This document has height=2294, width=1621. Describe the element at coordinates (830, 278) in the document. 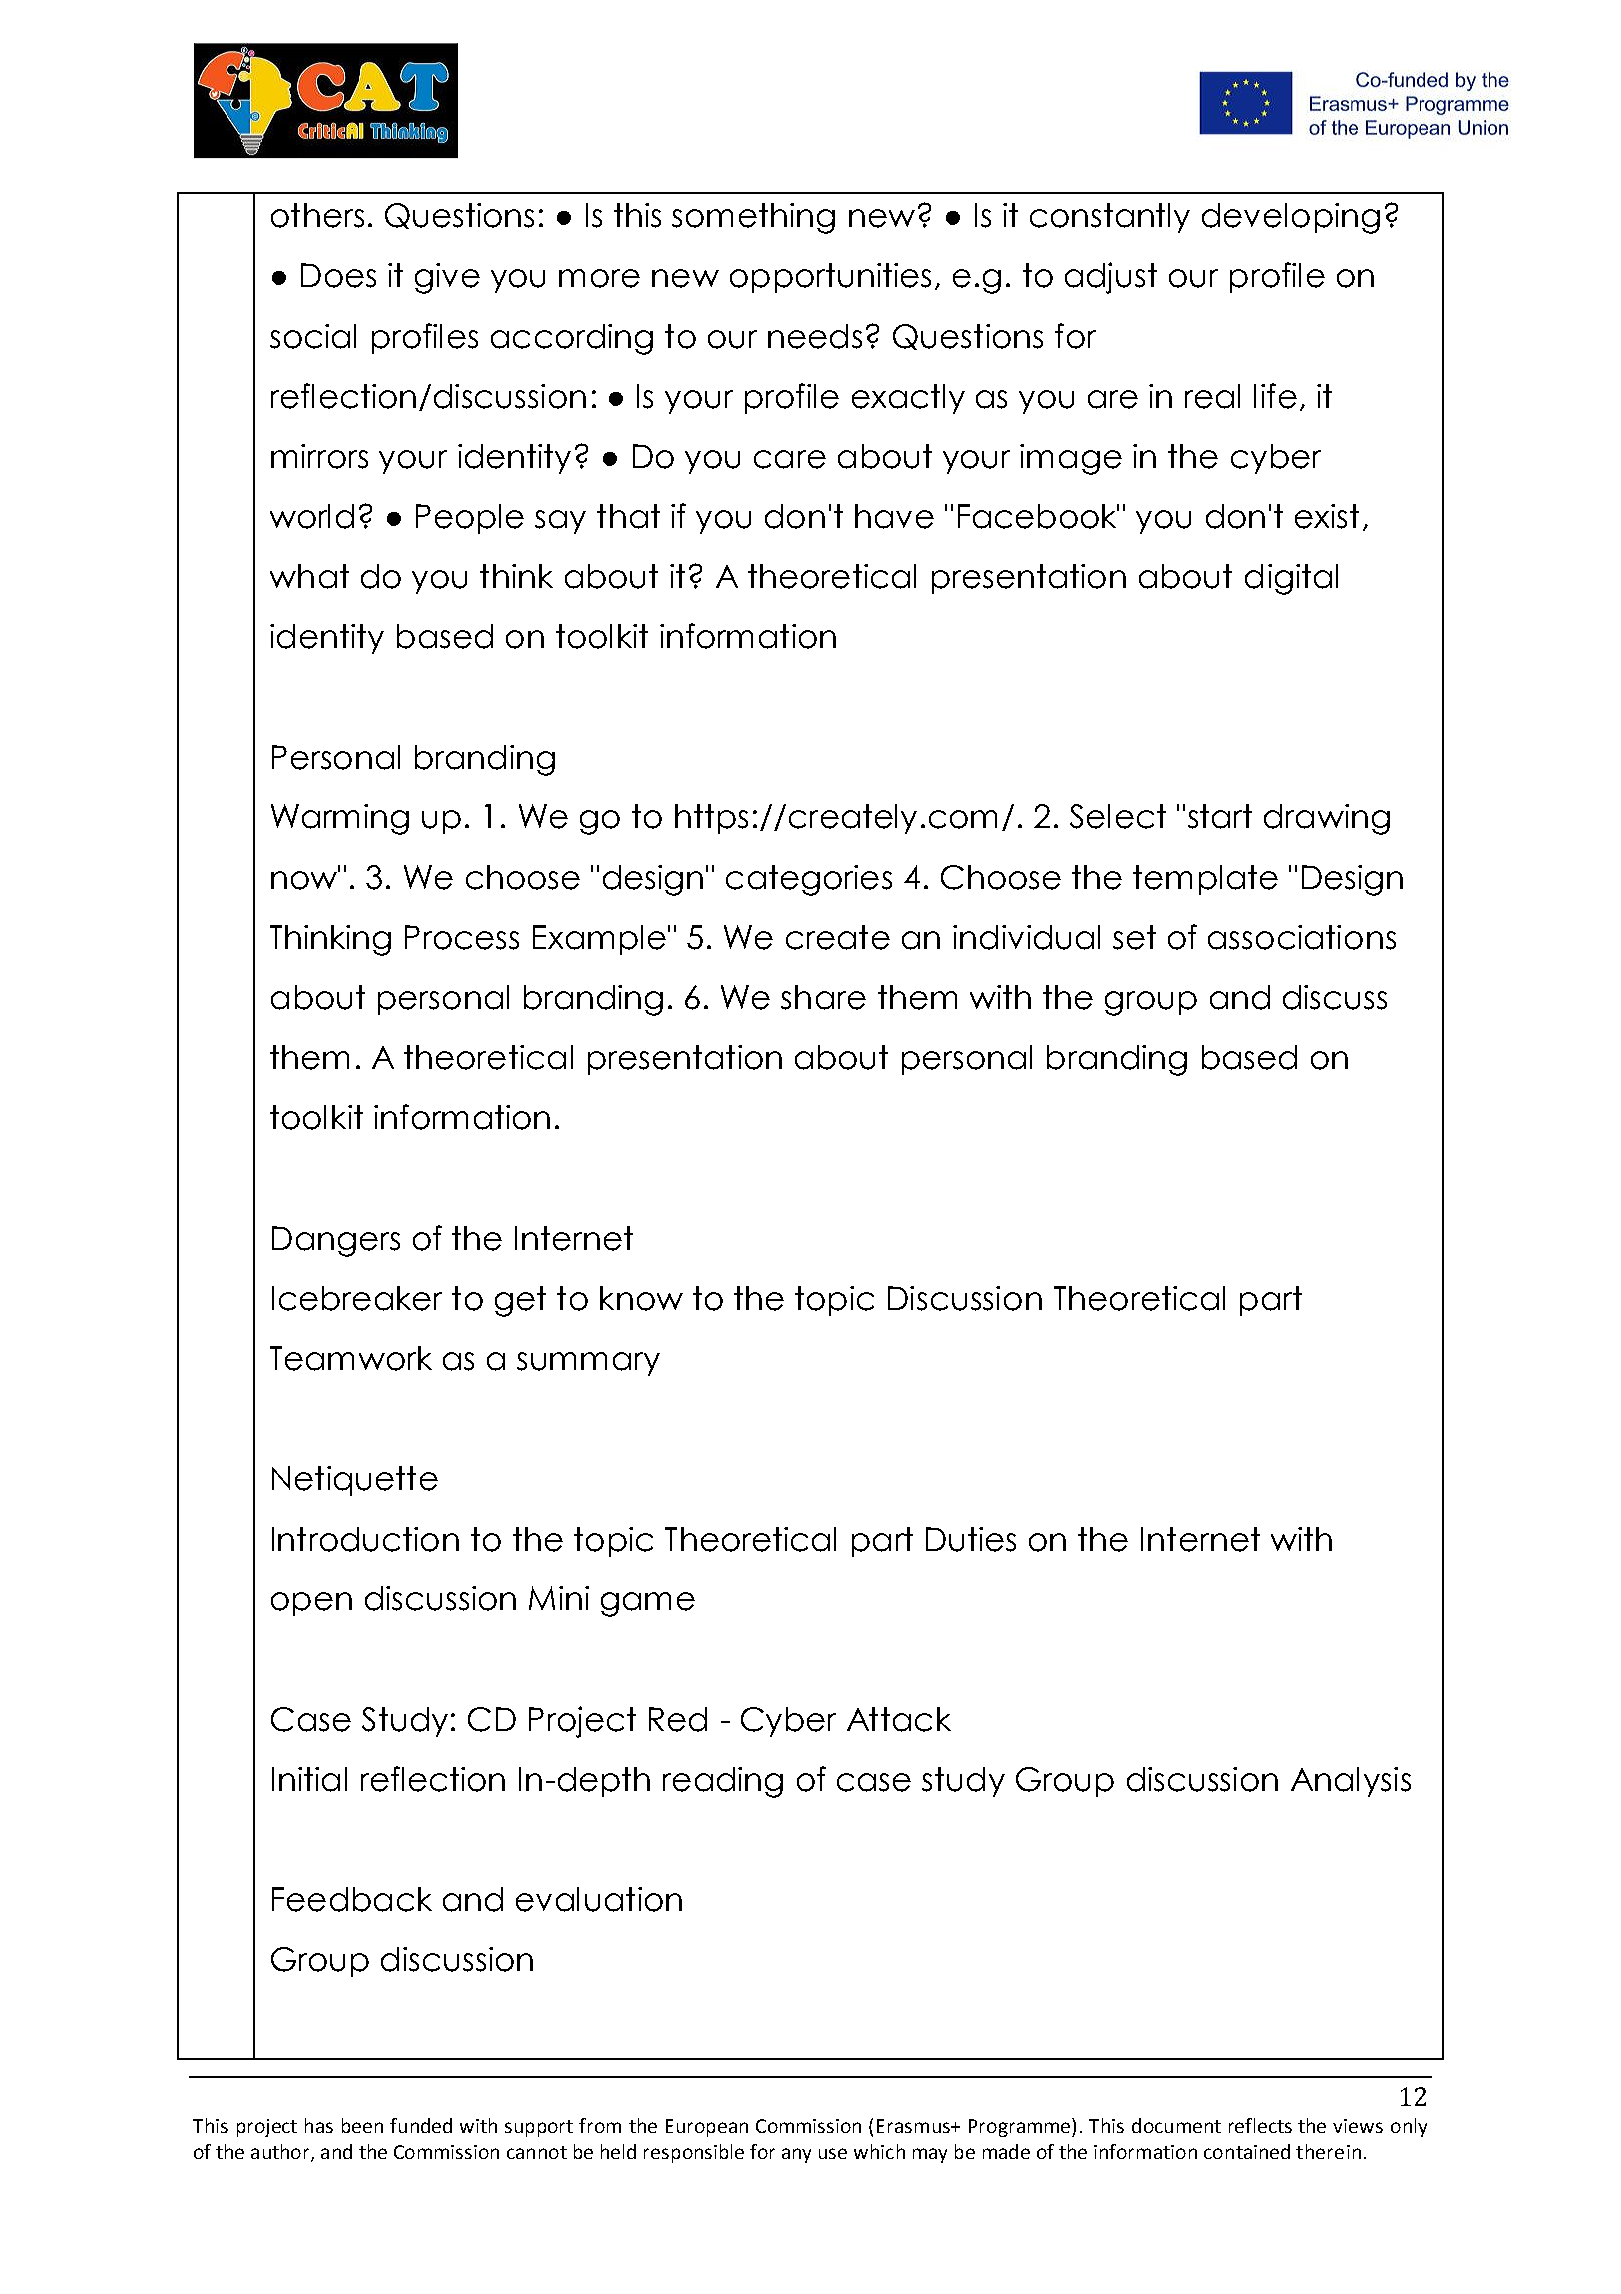

I see `opportunities` at that location.
